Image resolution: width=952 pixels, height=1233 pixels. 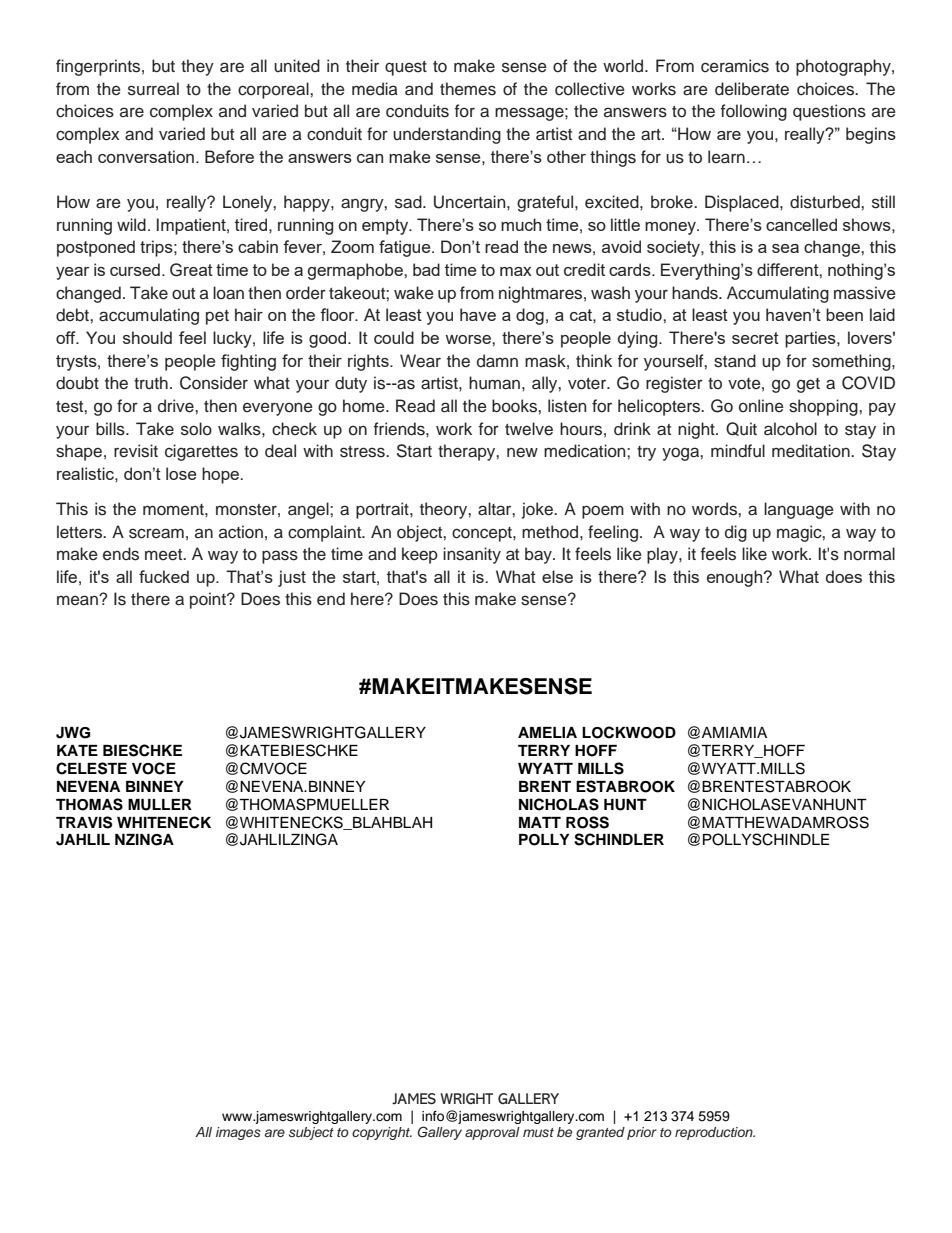 I want to click on alcohol, so click(x=790, y=429).
